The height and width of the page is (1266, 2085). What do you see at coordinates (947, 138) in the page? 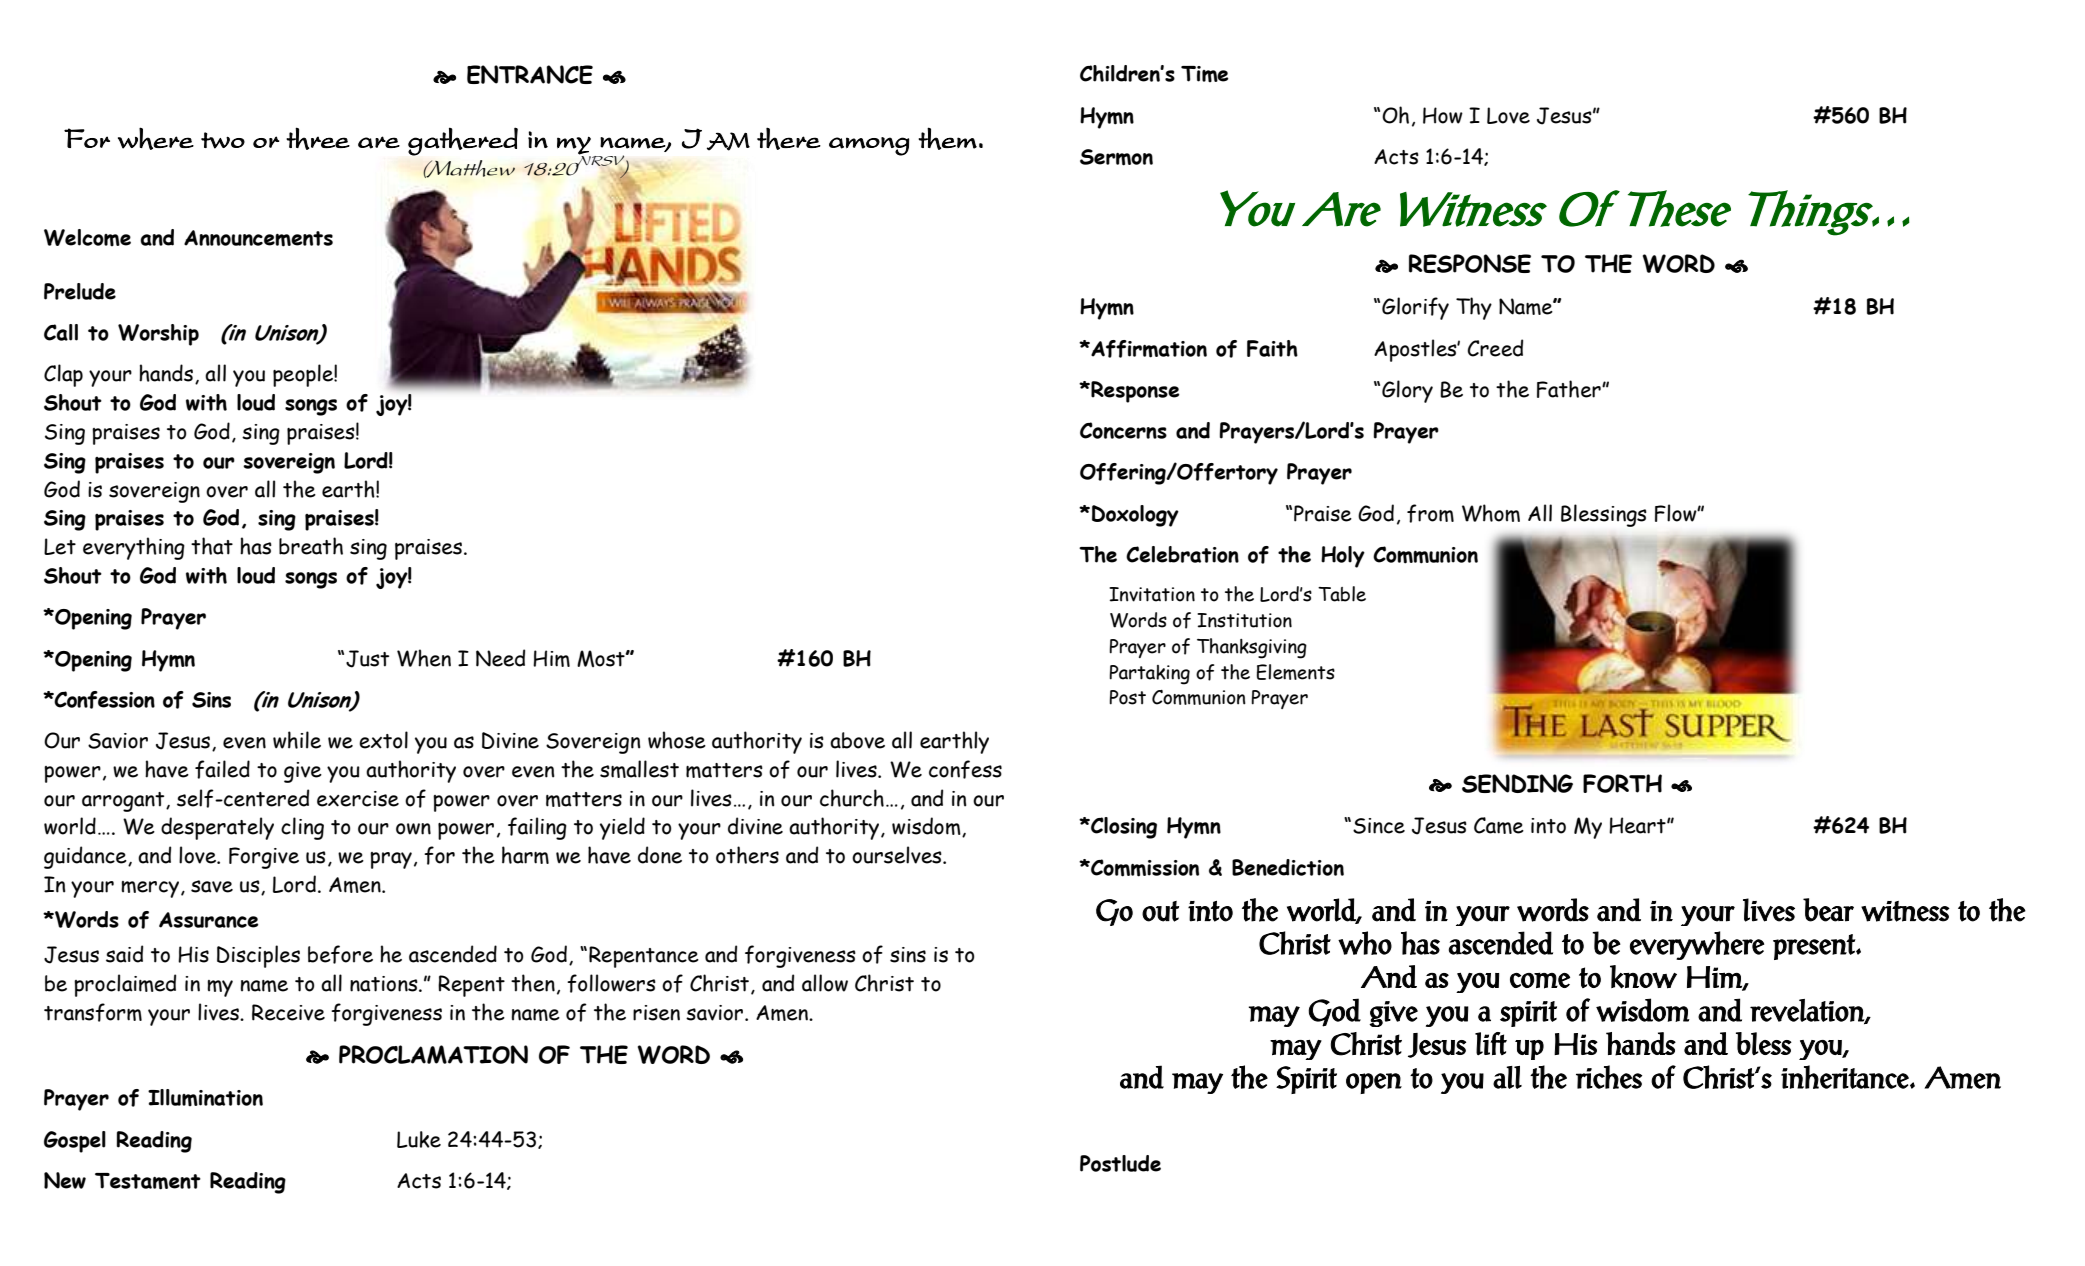
I see `them` at bounding box center [947, 138].
